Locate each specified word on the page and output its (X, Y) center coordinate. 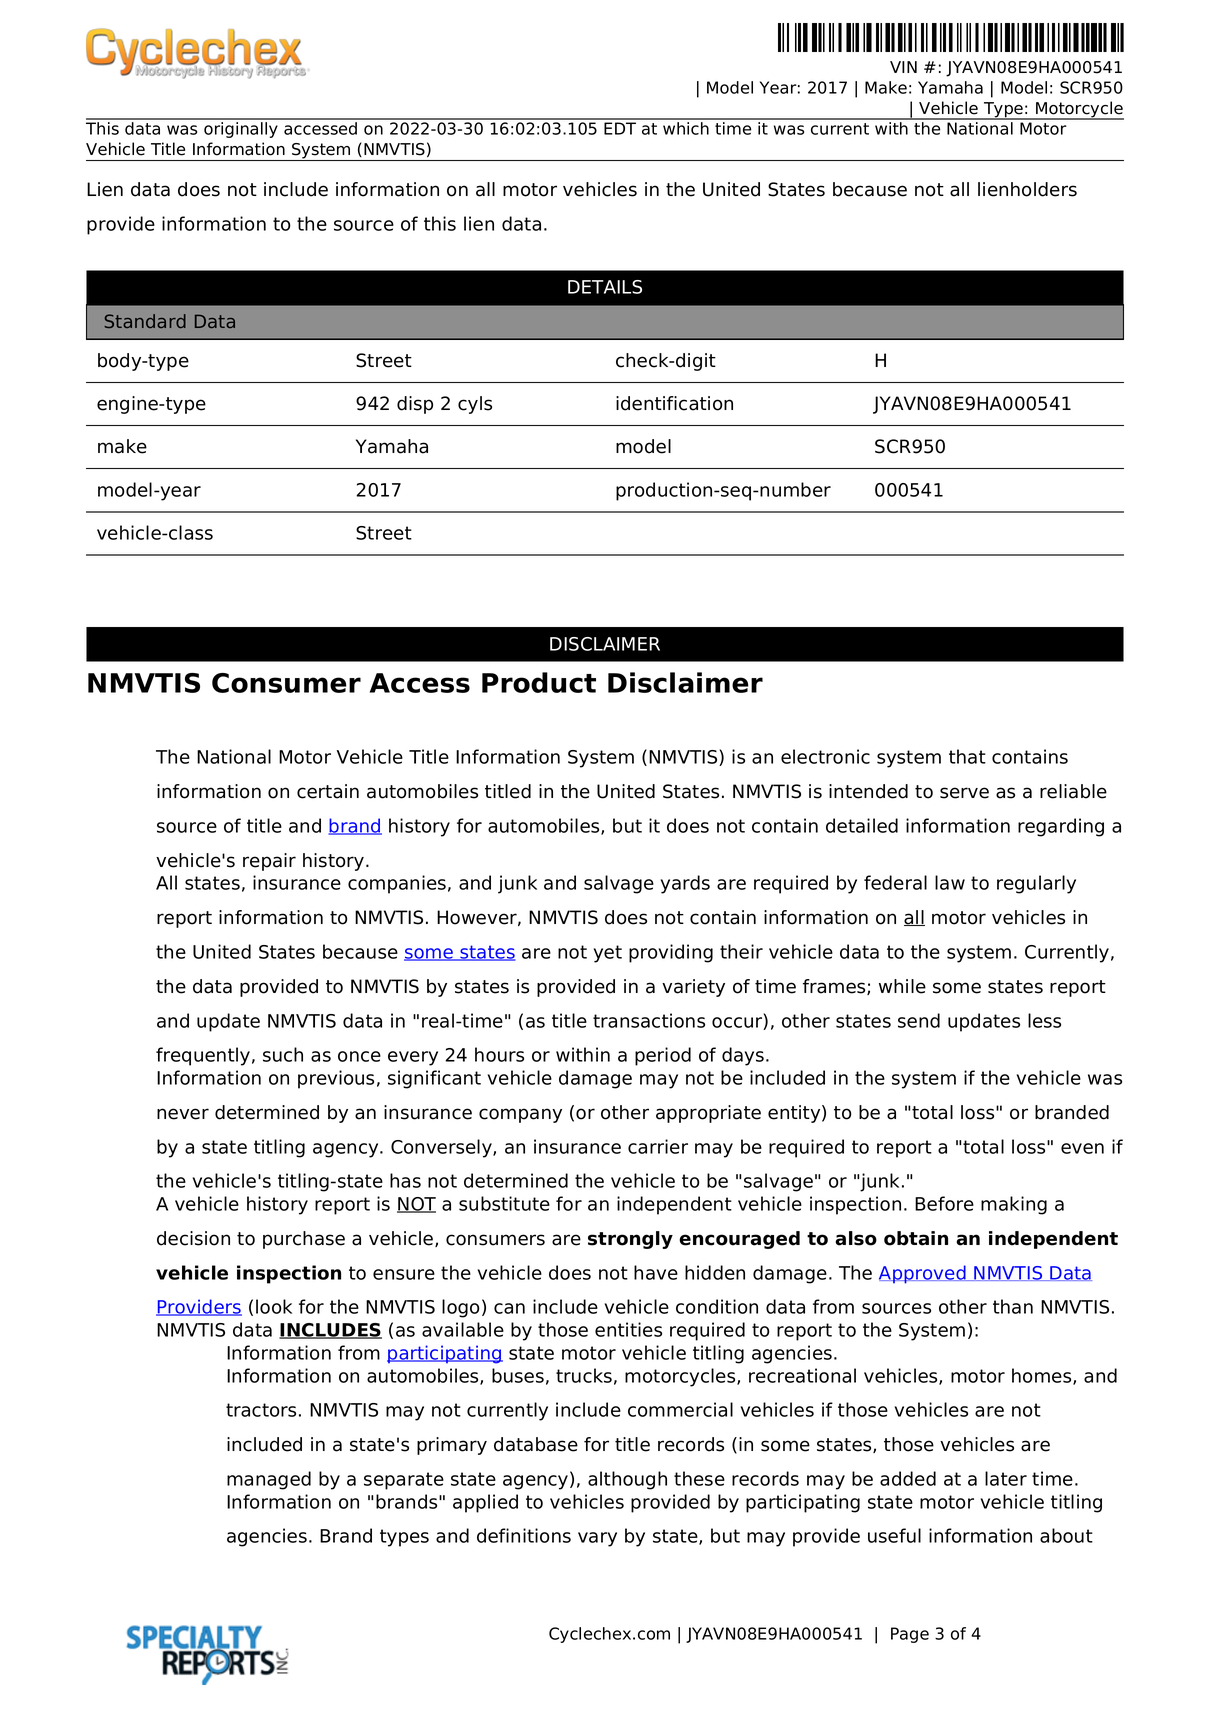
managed (269, 1480)
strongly (630, 1240)
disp (415, 405)
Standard (145, 321)
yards (685, 884)
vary (597, 1539)
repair (269, 862)
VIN (903, 67)
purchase (304, 1240)
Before (944, 1203)
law (950, 882)
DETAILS (605, 287)
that (967, 756)
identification (674, 403)
